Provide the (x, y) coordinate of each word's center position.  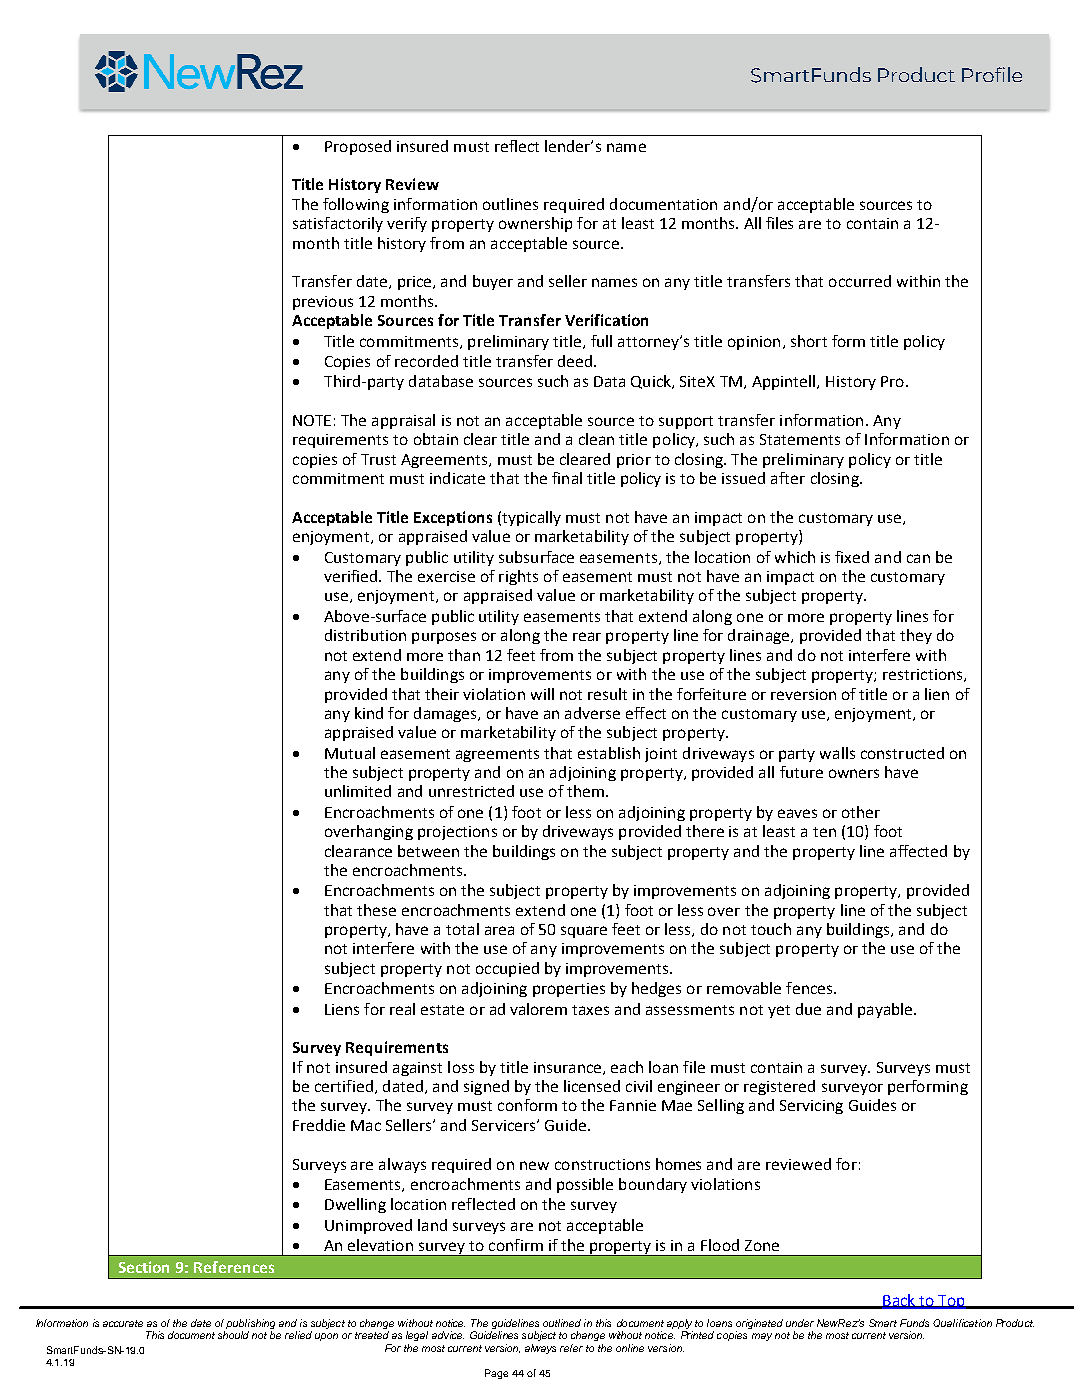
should (233, 1335)
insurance (569, 1068)
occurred (860, 281)
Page (496, 1374)
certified (344, 1086)
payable (886, 1010)
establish (609, 753)
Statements (800, 439)
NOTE (312, 420)
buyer (493, 282)
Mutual (350, 753)
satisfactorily (338, 224)
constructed (902, 753)
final (567, 478)
